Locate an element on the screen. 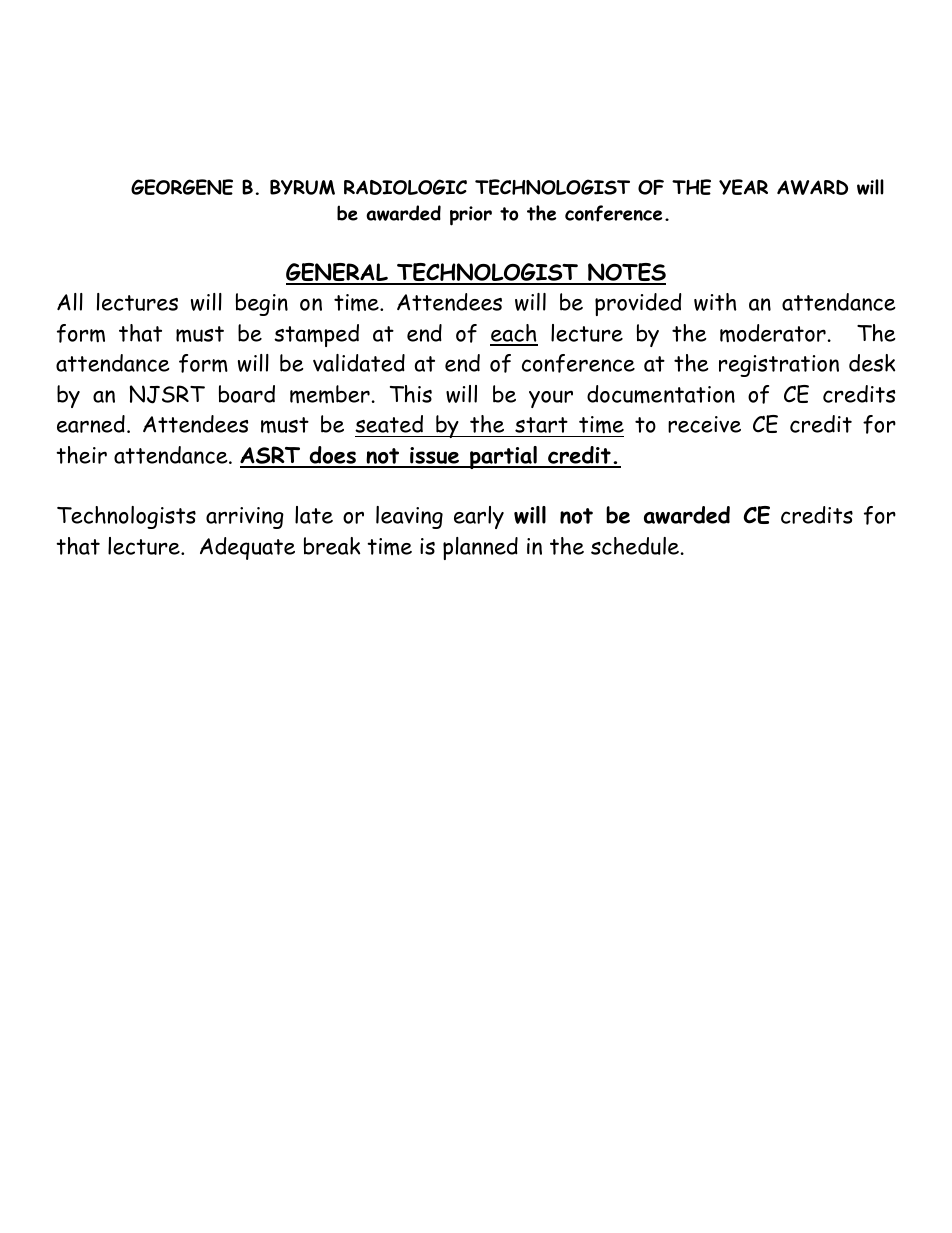 The image size is (952, 1233). earned is located at coordinates (91, 424).
